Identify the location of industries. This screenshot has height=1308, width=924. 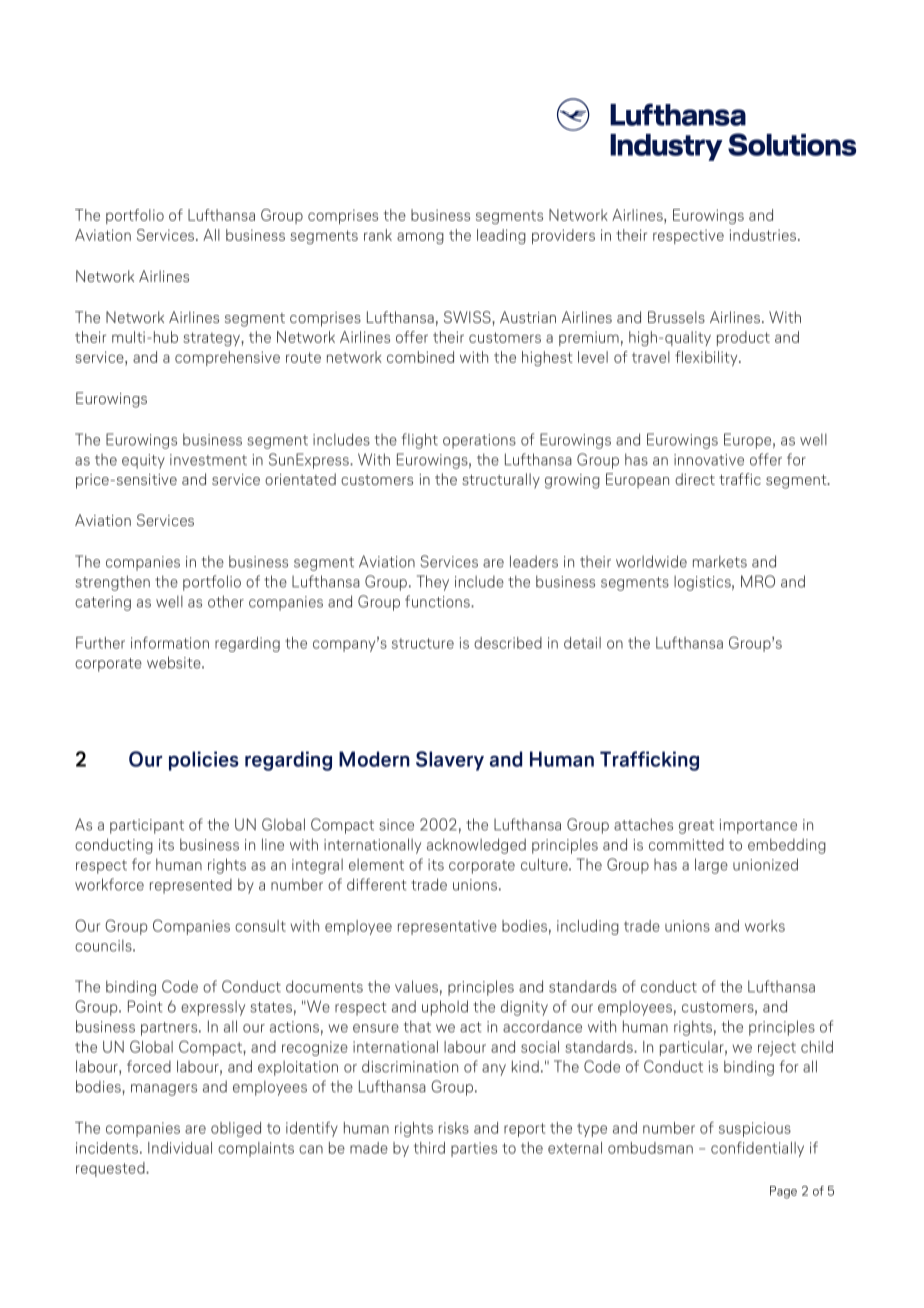
(764, 235).
